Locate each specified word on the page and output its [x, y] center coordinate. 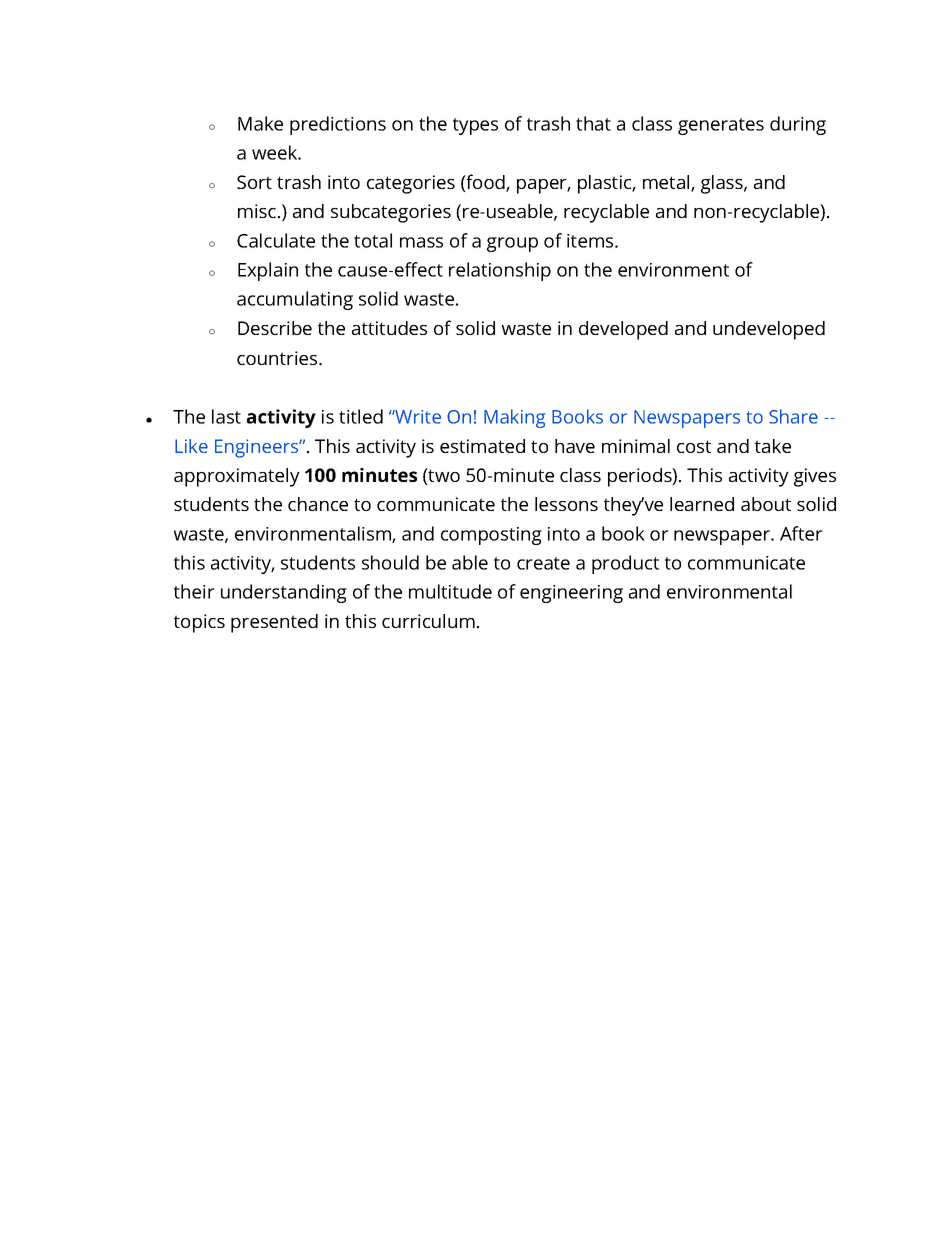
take [773, 446]
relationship [500, 271]
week [276, 152]
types [475, 126]
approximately [237, 477]
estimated [482, 446]
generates [721, 126]
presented [274, 623]
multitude [450, 591]
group [512, 244]
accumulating [295, 300]
